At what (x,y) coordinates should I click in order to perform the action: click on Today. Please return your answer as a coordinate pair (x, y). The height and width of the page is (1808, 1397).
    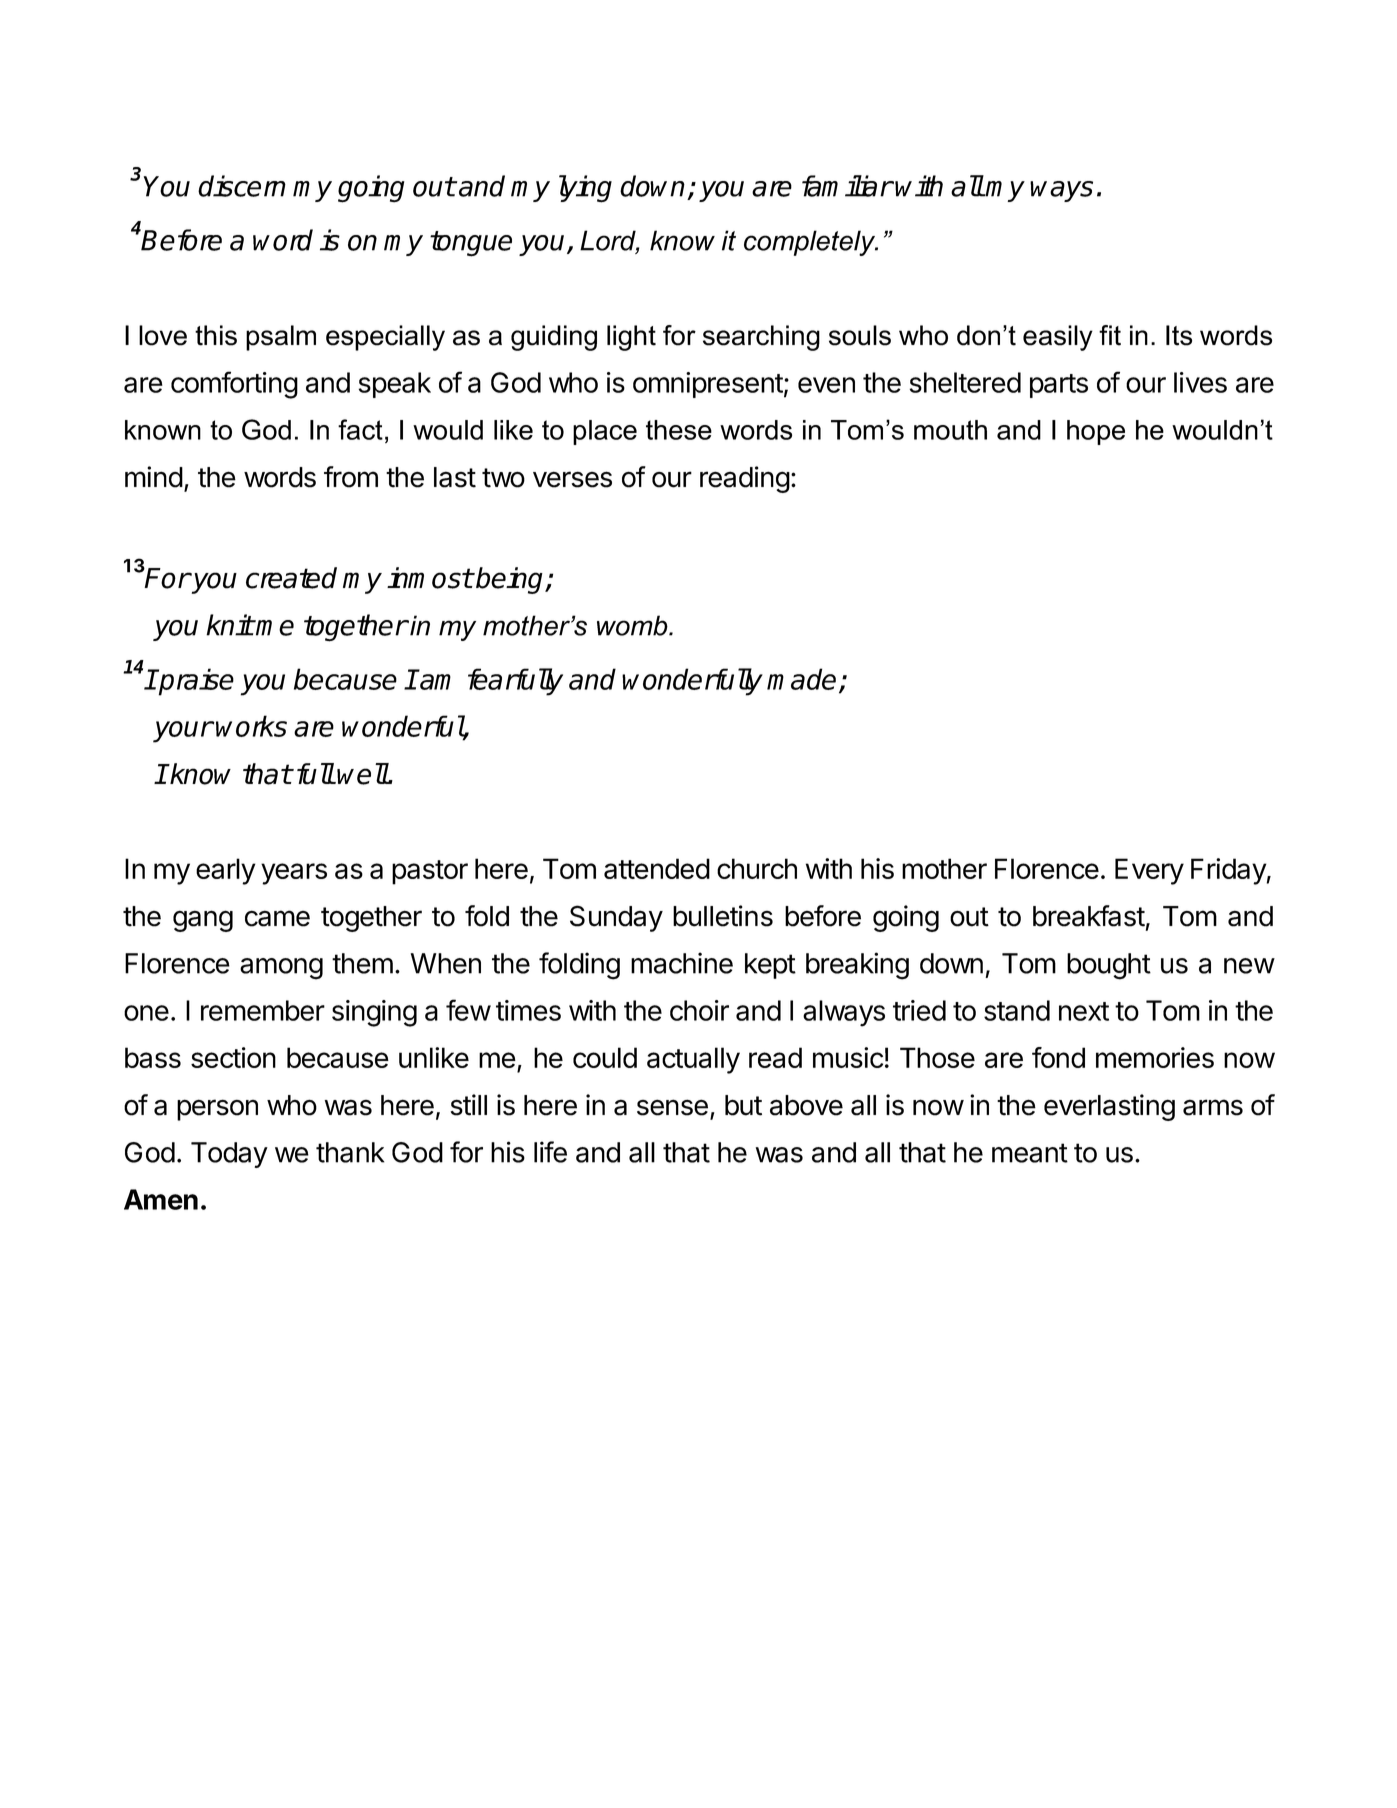
    Looking at the image, I should click on (229, 1155).
